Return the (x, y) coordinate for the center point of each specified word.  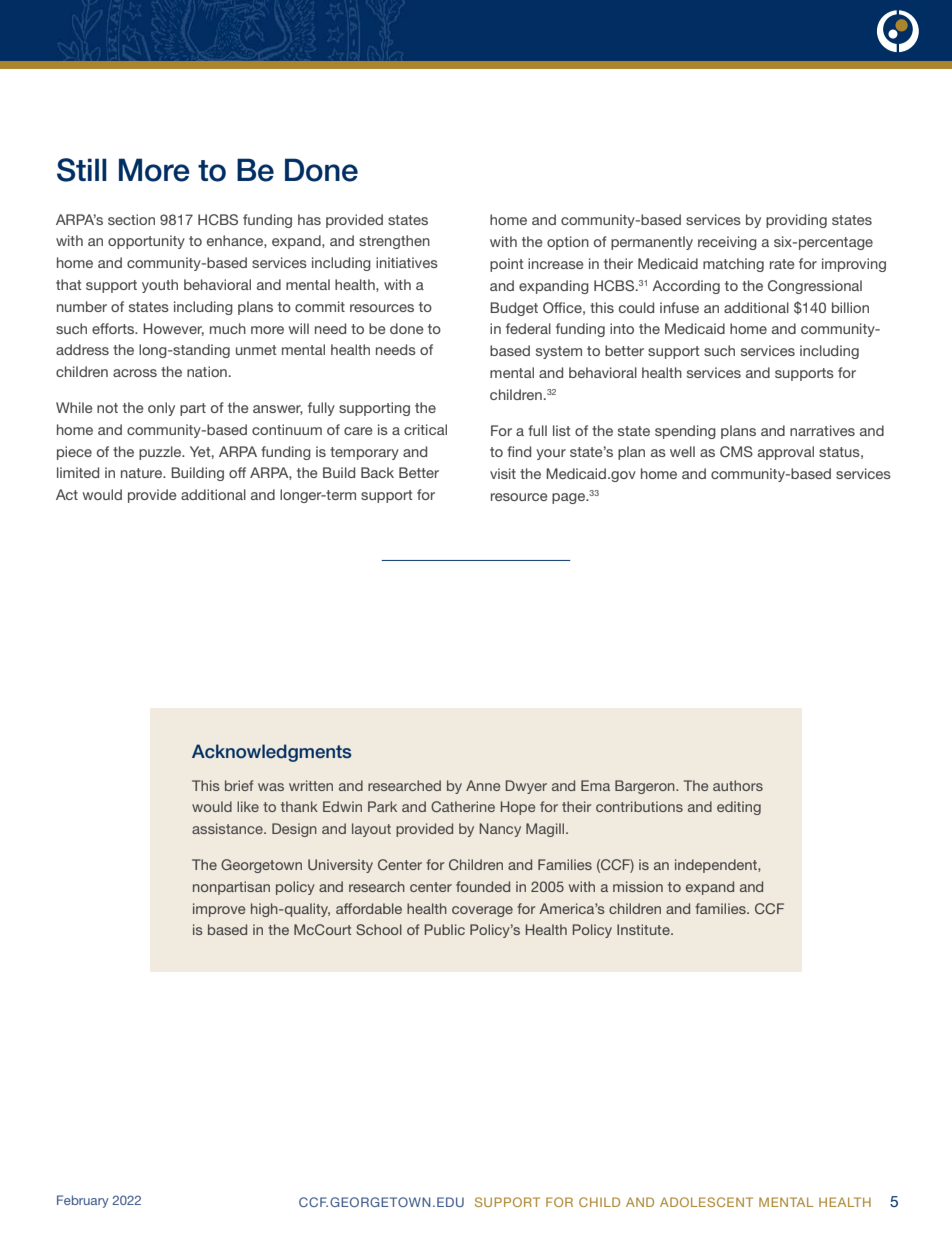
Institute (644, 929)
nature (142, 473)
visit (503, 473)
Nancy (500, 830)
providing (796, 221)
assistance (228, 828)
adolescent (706, 1202)
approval (786, 453)
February (83, 1201)
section (131, 219)
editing (739, 808)
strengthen (394, 242)
